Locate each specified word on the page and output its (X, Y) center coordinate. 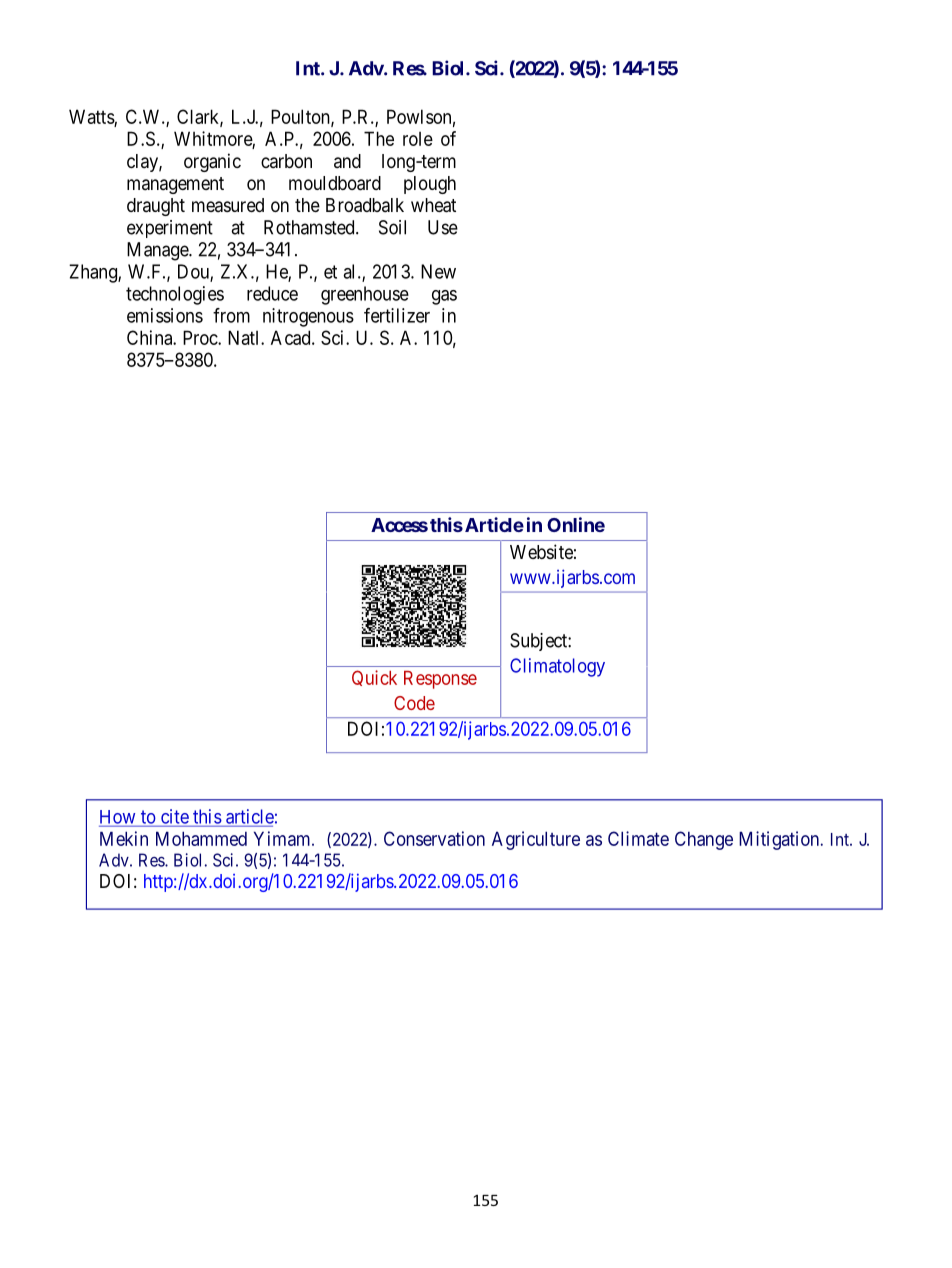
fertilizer (397, 315)
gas (444, 297)
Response (440, 680)
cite (174, 817)
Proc (201, 337)
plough (430, 185)
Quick (374, 678)
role (418, 139)
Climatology (557, 667)
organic (212, 162)
